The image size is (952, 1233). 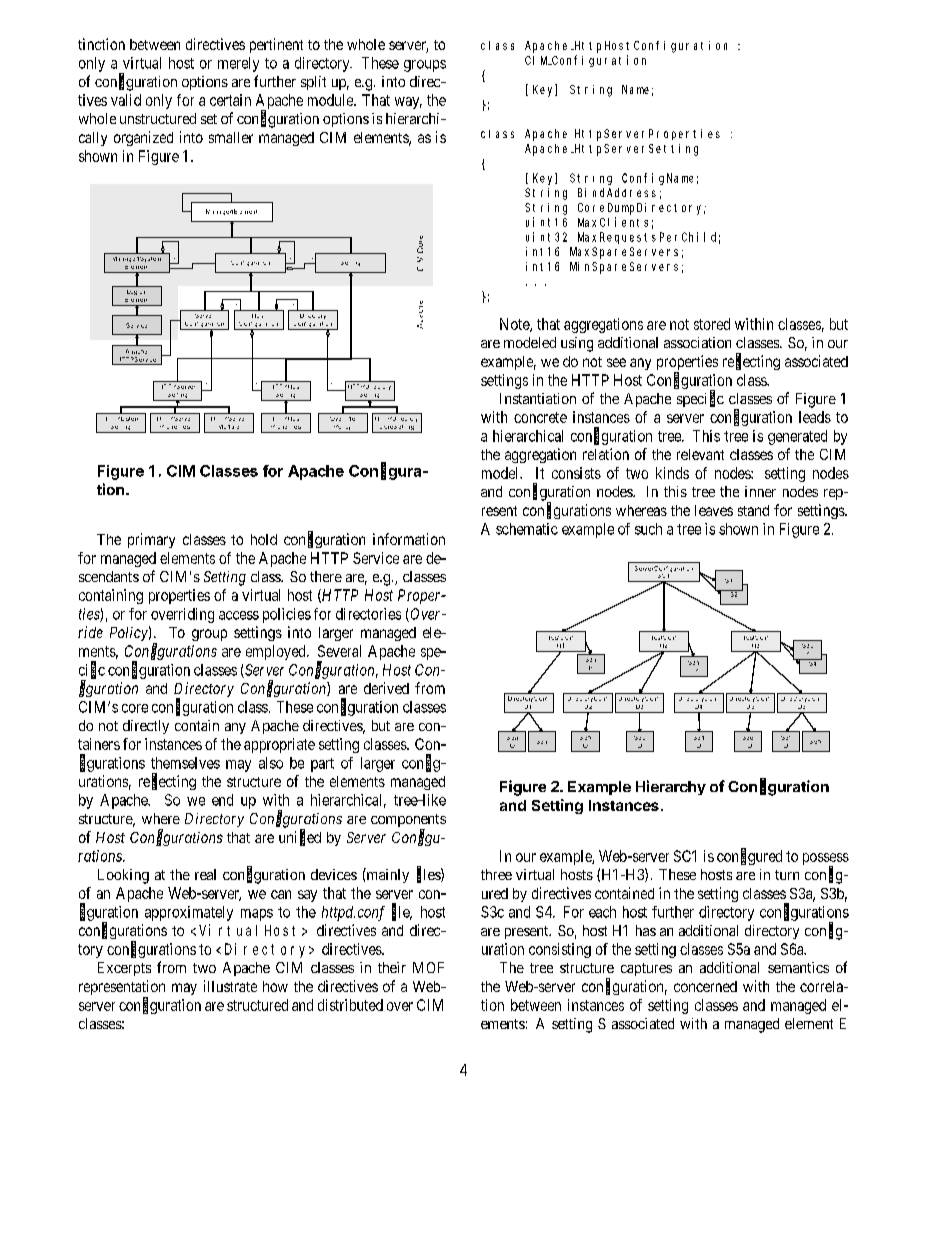 I want to click on hold, so click(x=264, y=539).
